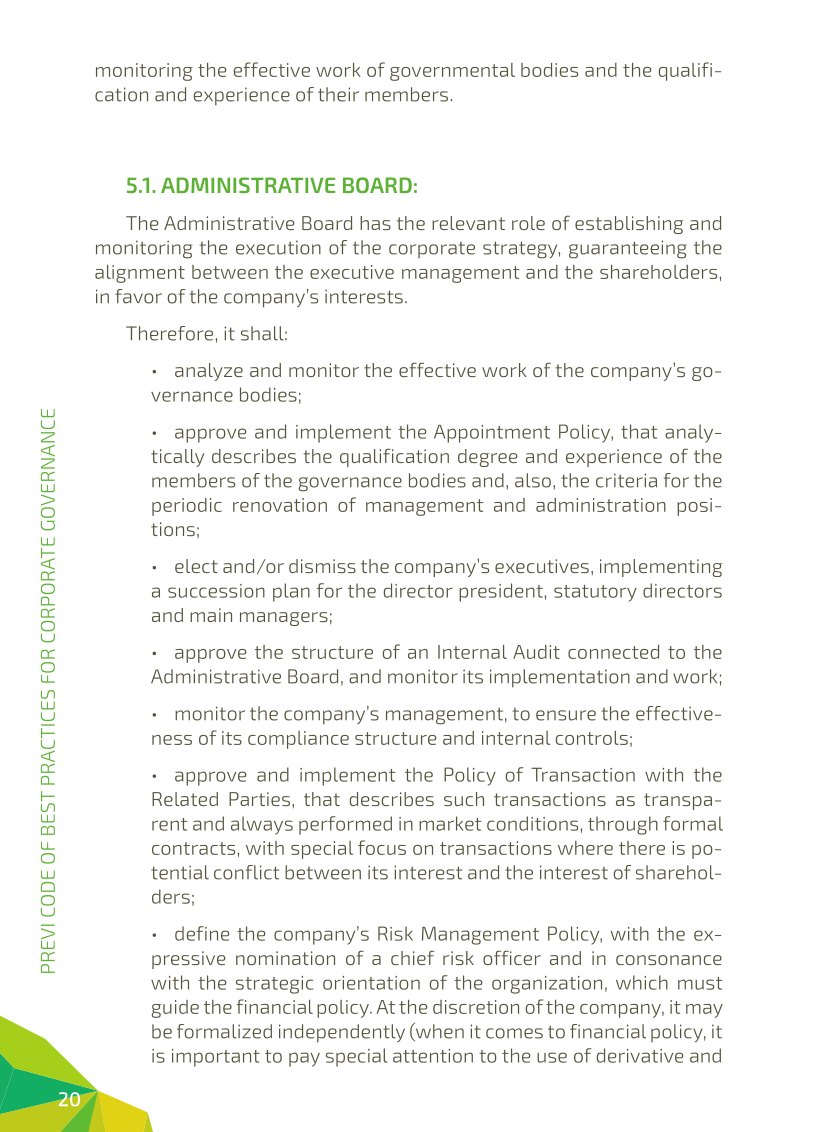 This page has width=817, height=1132. Describe the element at coordinates (338, 94) in the page. I see `their` at that location.
